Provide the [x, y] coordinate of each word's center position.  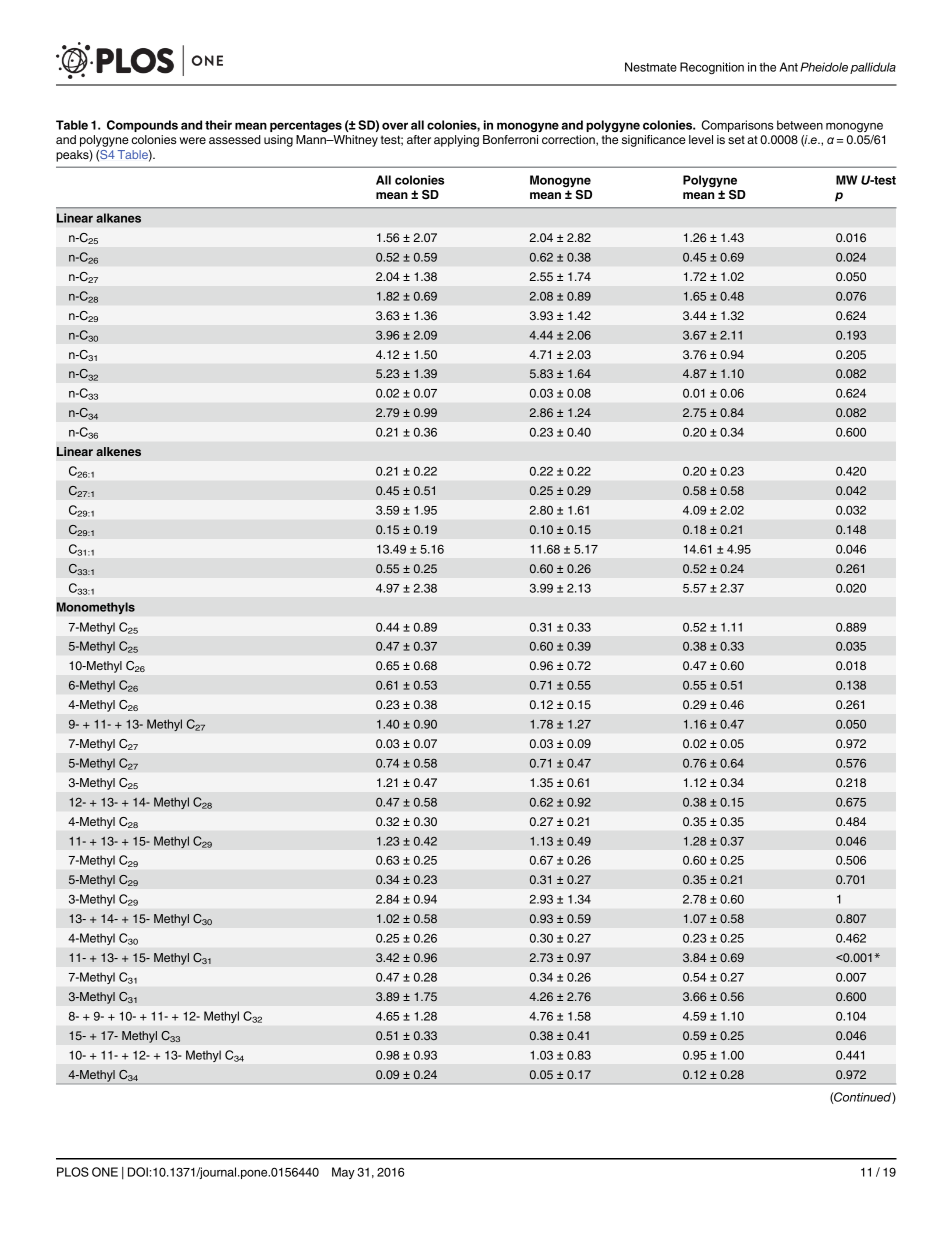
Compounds [142, 126]
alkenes [118, 451]
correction [569, 140]
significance [654, 141]
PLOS [73, 1172]
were [192, 140]
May [343, 1173]
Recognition [712, 68]
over [395, 126]
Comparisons [738, 126]
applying [456, 141]
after [419, 139]
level [701, 139]
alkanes [118, 218]
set [736, 139]
